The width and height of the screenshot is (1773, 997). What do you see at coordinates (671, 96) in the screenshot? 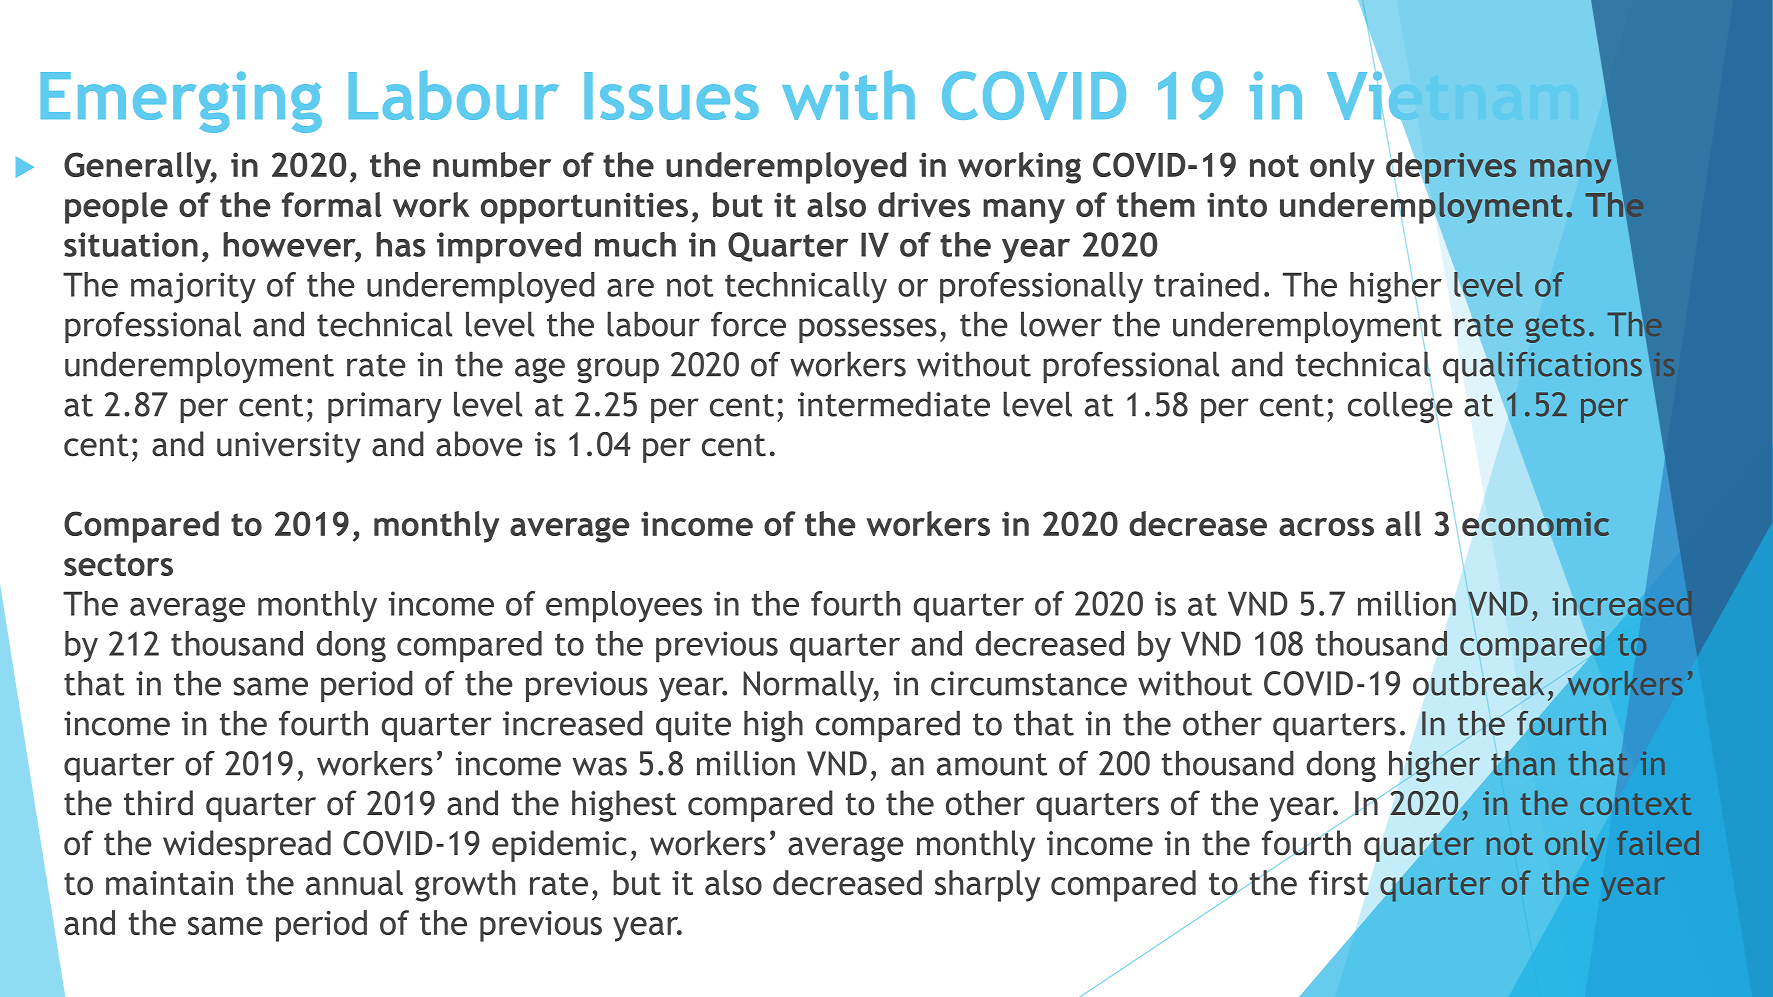
I see `Issues` at bounding box center [671, 96].
